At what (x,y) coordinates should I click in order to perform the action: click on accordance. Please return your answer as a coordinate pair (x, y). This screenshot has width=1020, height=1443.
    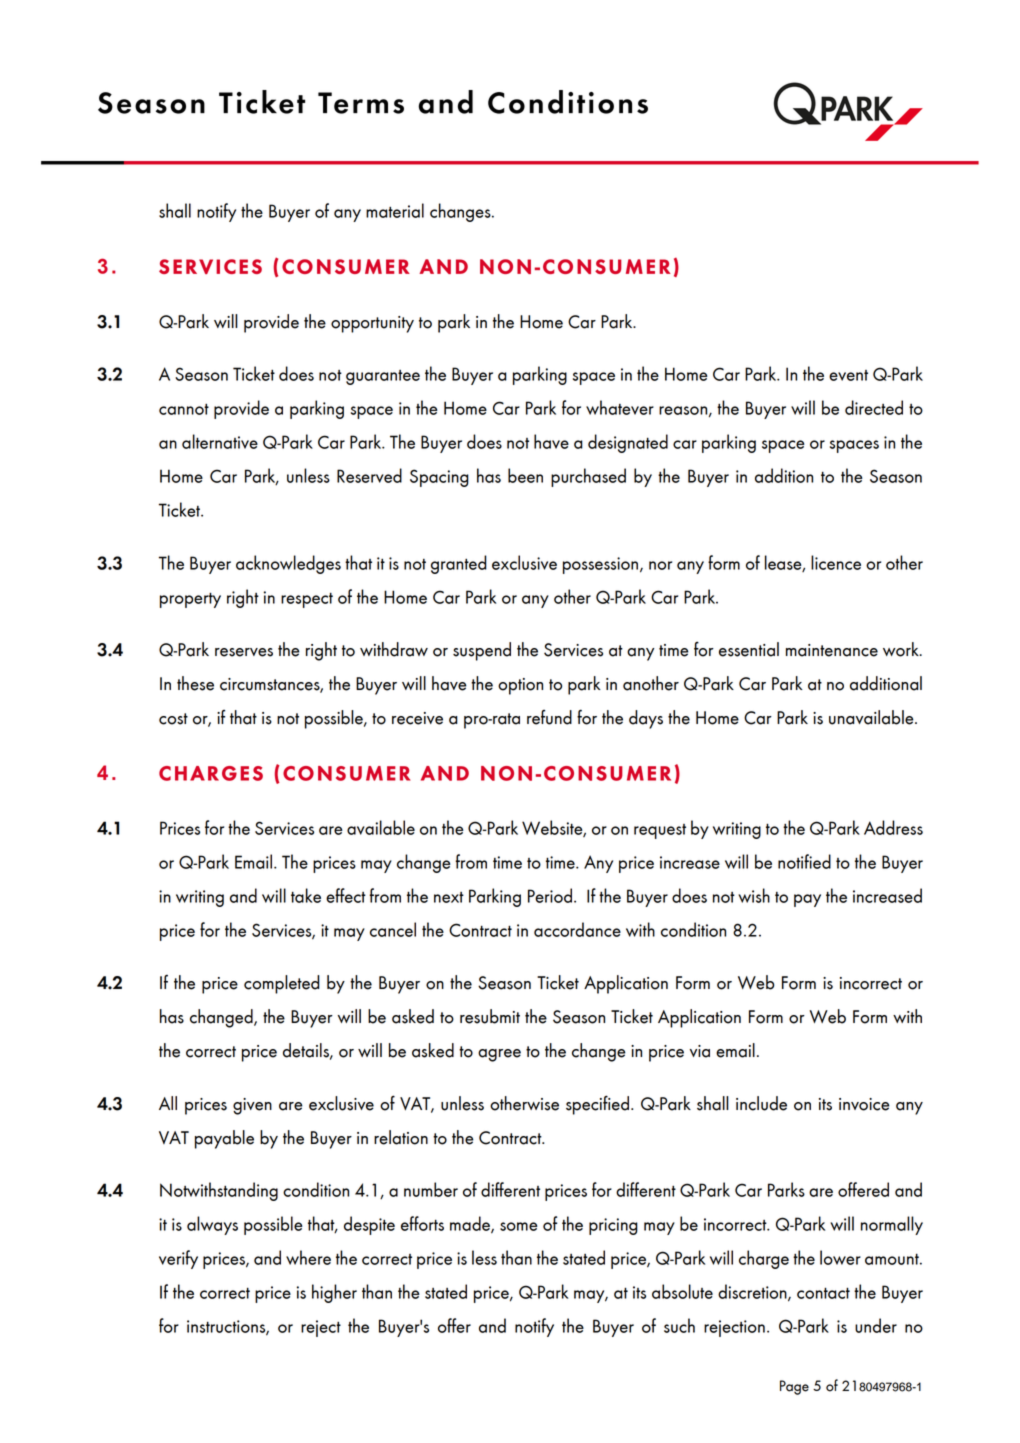
    Looking at the image, I should click on (577, 929).
